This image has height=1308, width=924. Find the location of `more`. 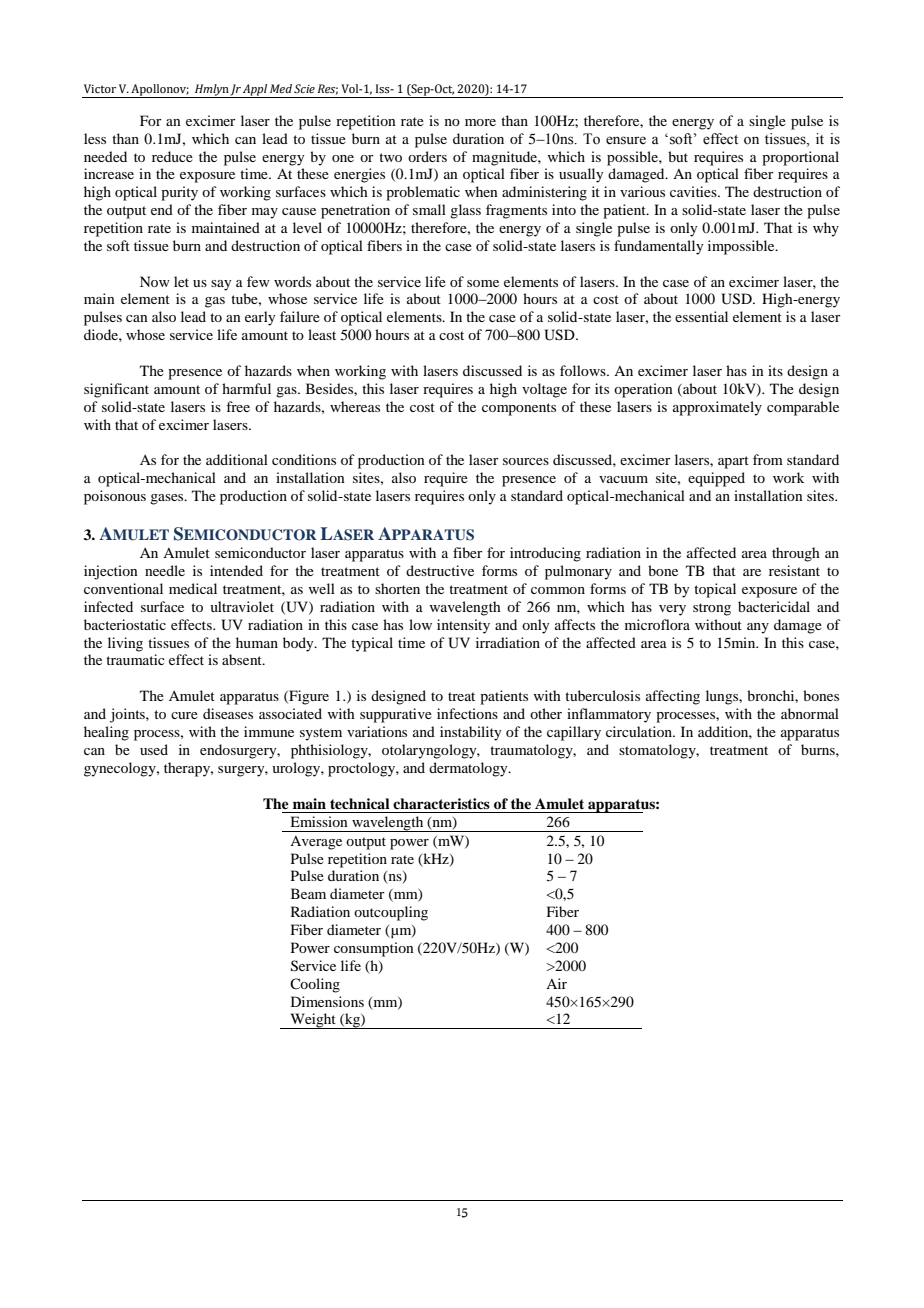

more is located at coordinates (480, 122).
